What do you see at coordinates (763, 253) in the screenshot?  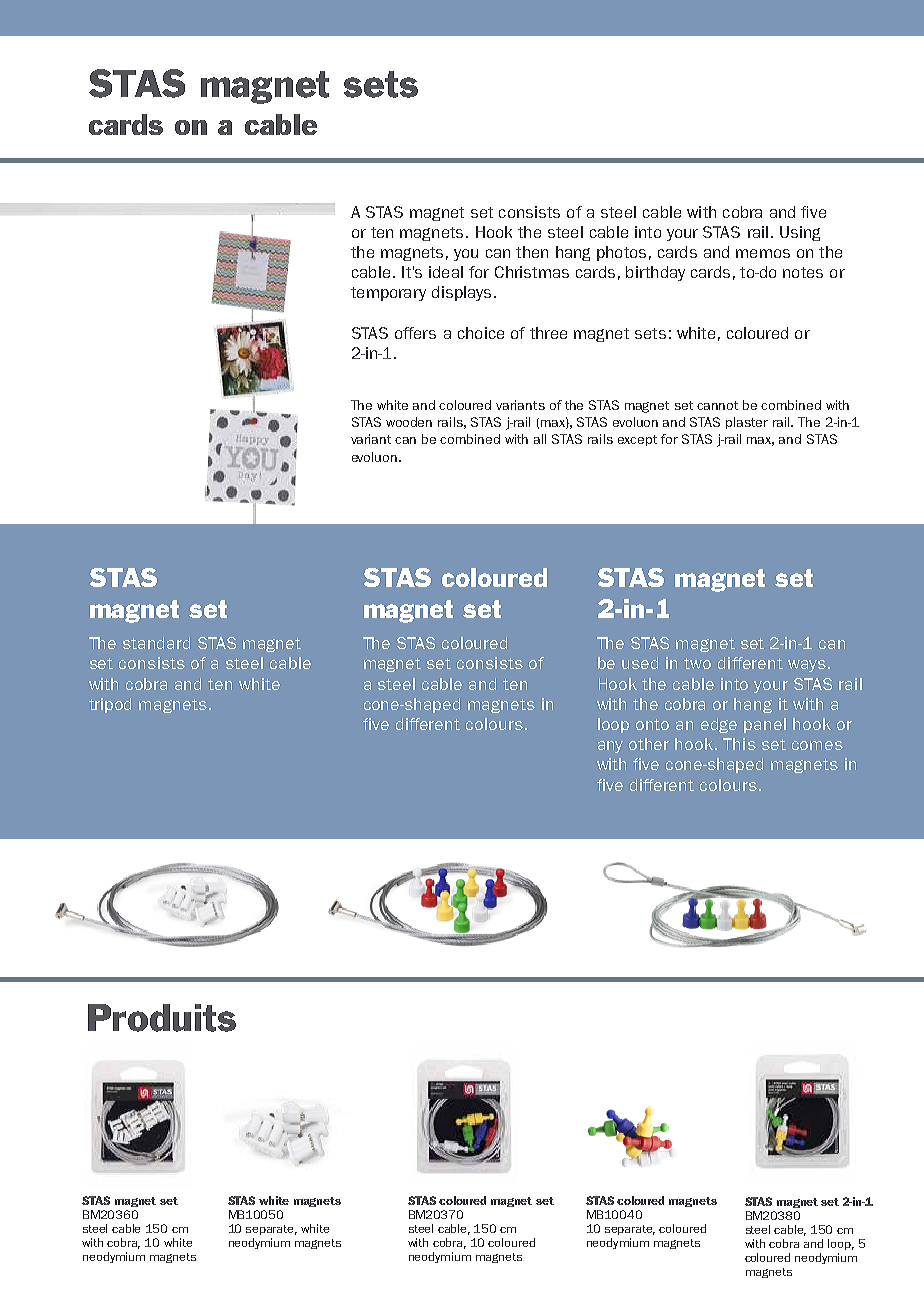 I see `memos` at bounding box center [763, 253].
